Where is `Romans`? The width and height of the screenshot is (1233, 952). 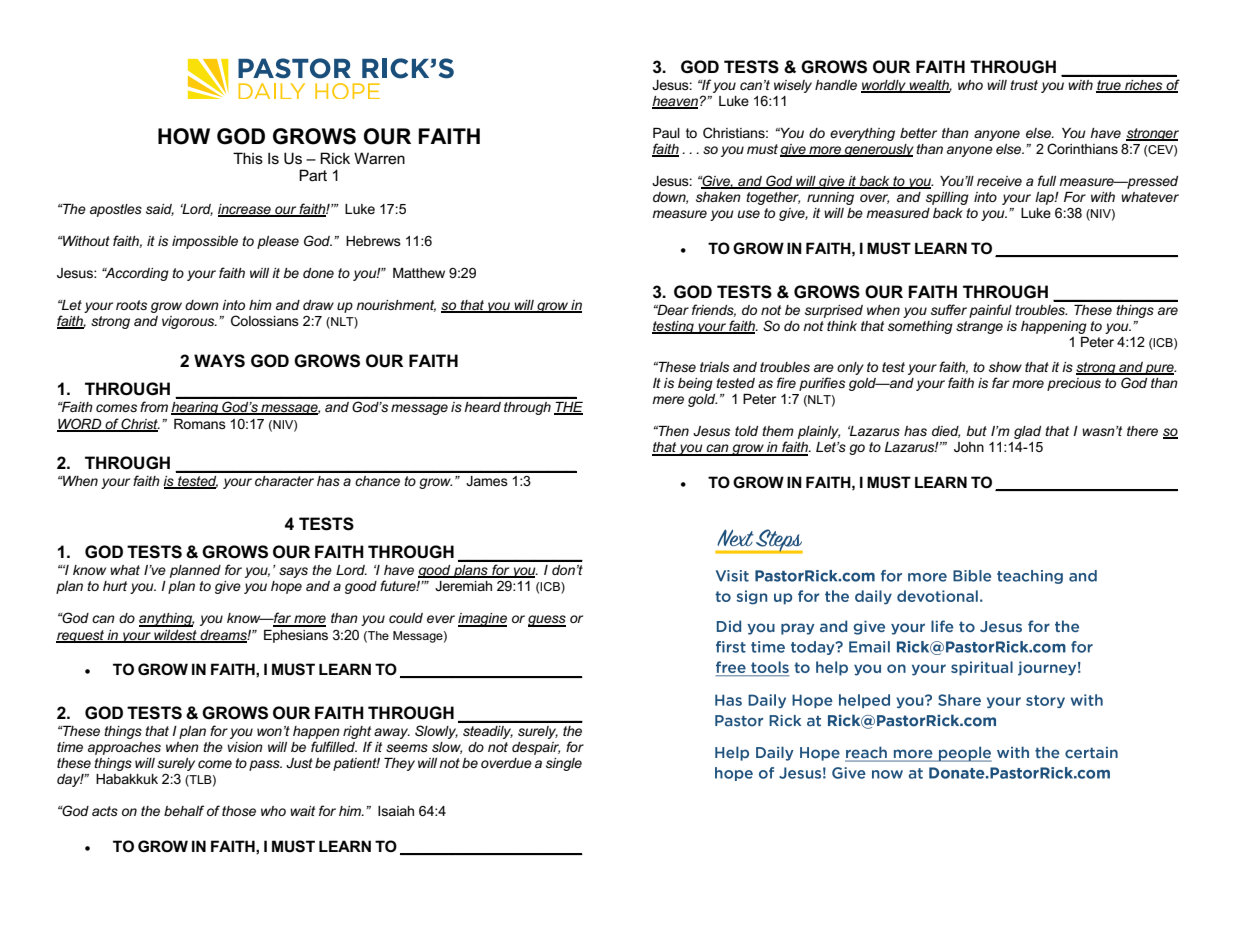
Romans is located at coordinates (200, 424).
